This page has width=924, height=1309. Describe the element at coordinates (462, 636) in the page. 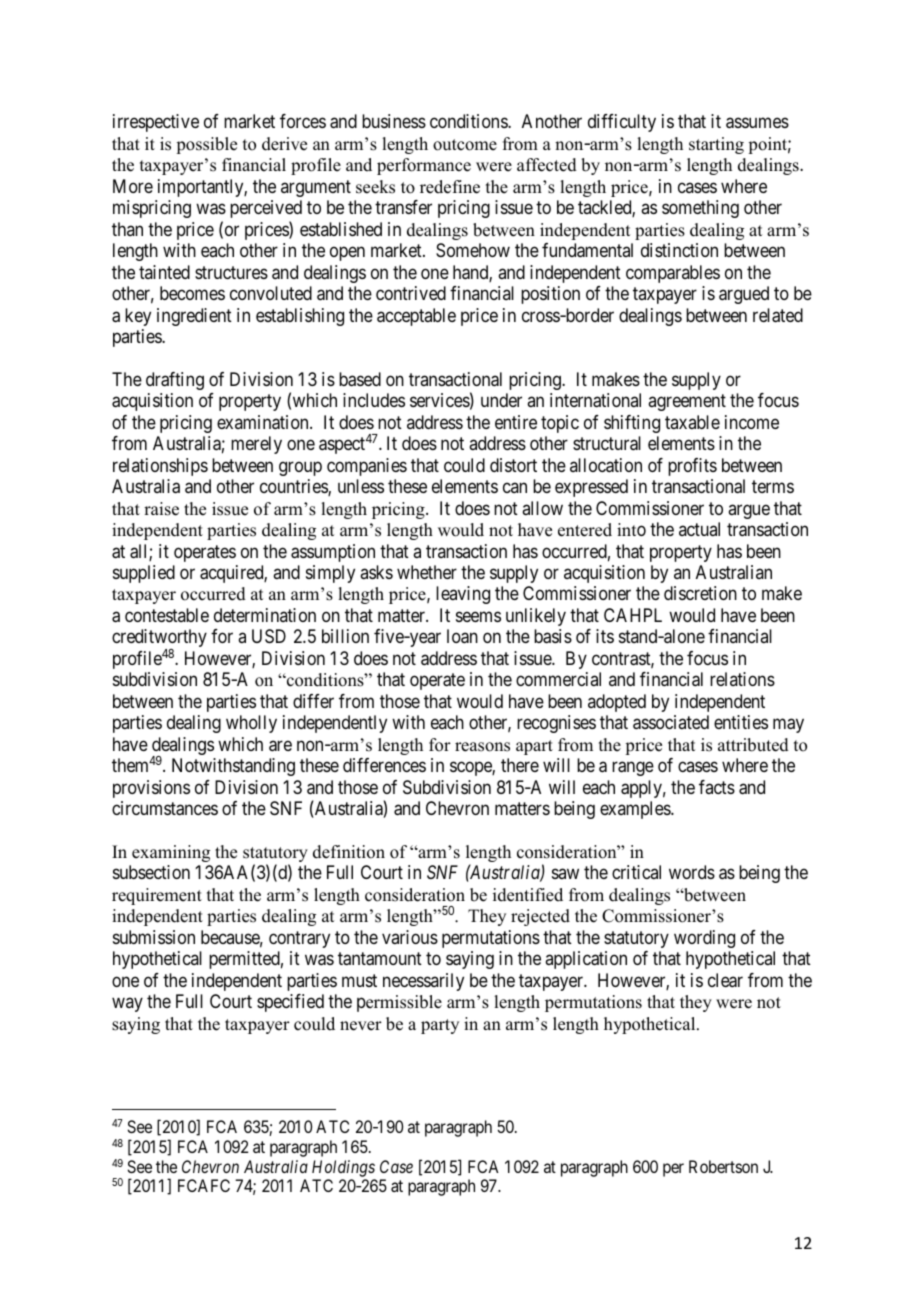

I see `loan` at that location.
